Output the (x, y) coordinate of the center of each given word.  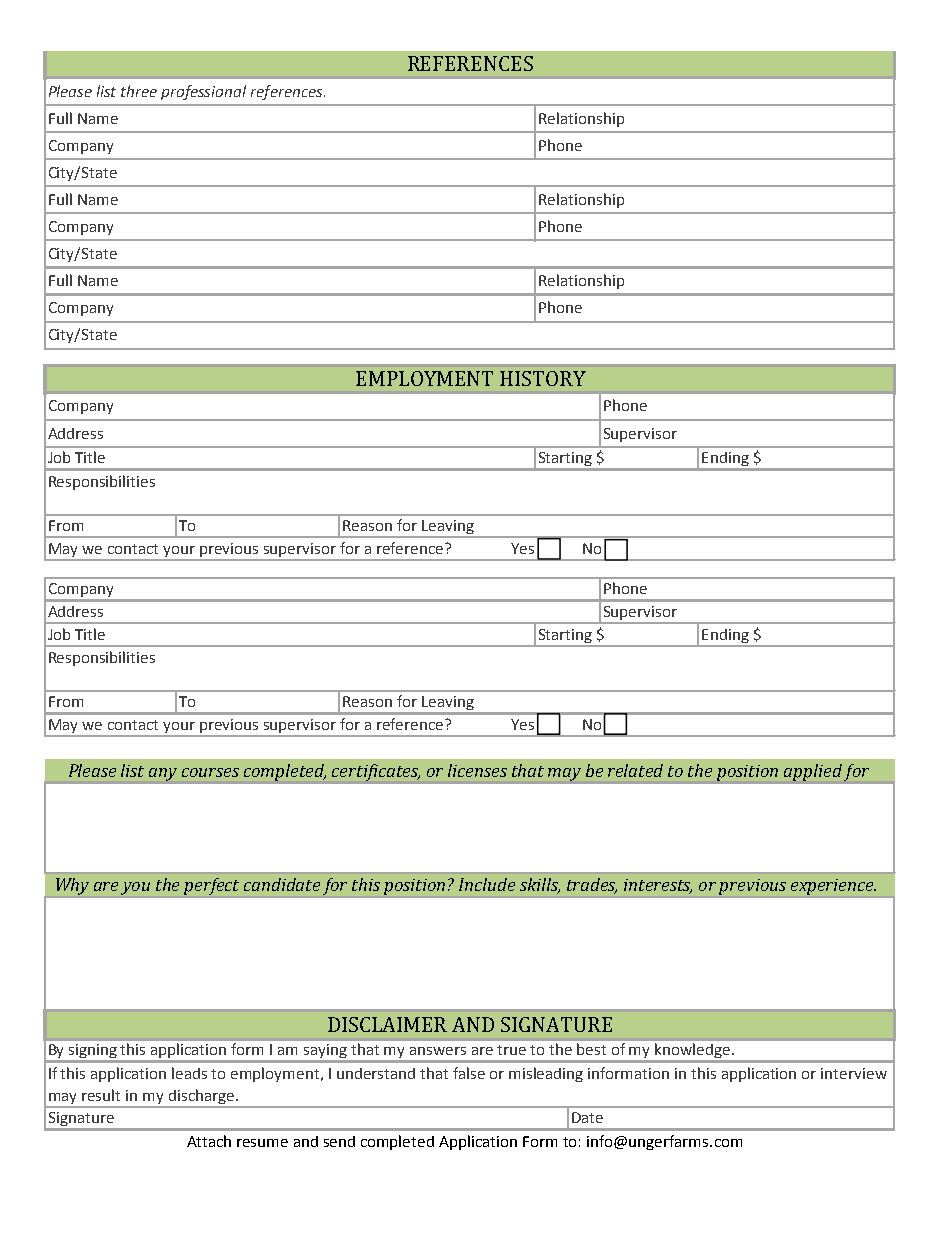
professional (203, 92)
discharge (201, 1098)
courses (210, 772)
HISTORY (543, 378)
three (139, 91)
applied (813, 772)
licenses (477, 770)
